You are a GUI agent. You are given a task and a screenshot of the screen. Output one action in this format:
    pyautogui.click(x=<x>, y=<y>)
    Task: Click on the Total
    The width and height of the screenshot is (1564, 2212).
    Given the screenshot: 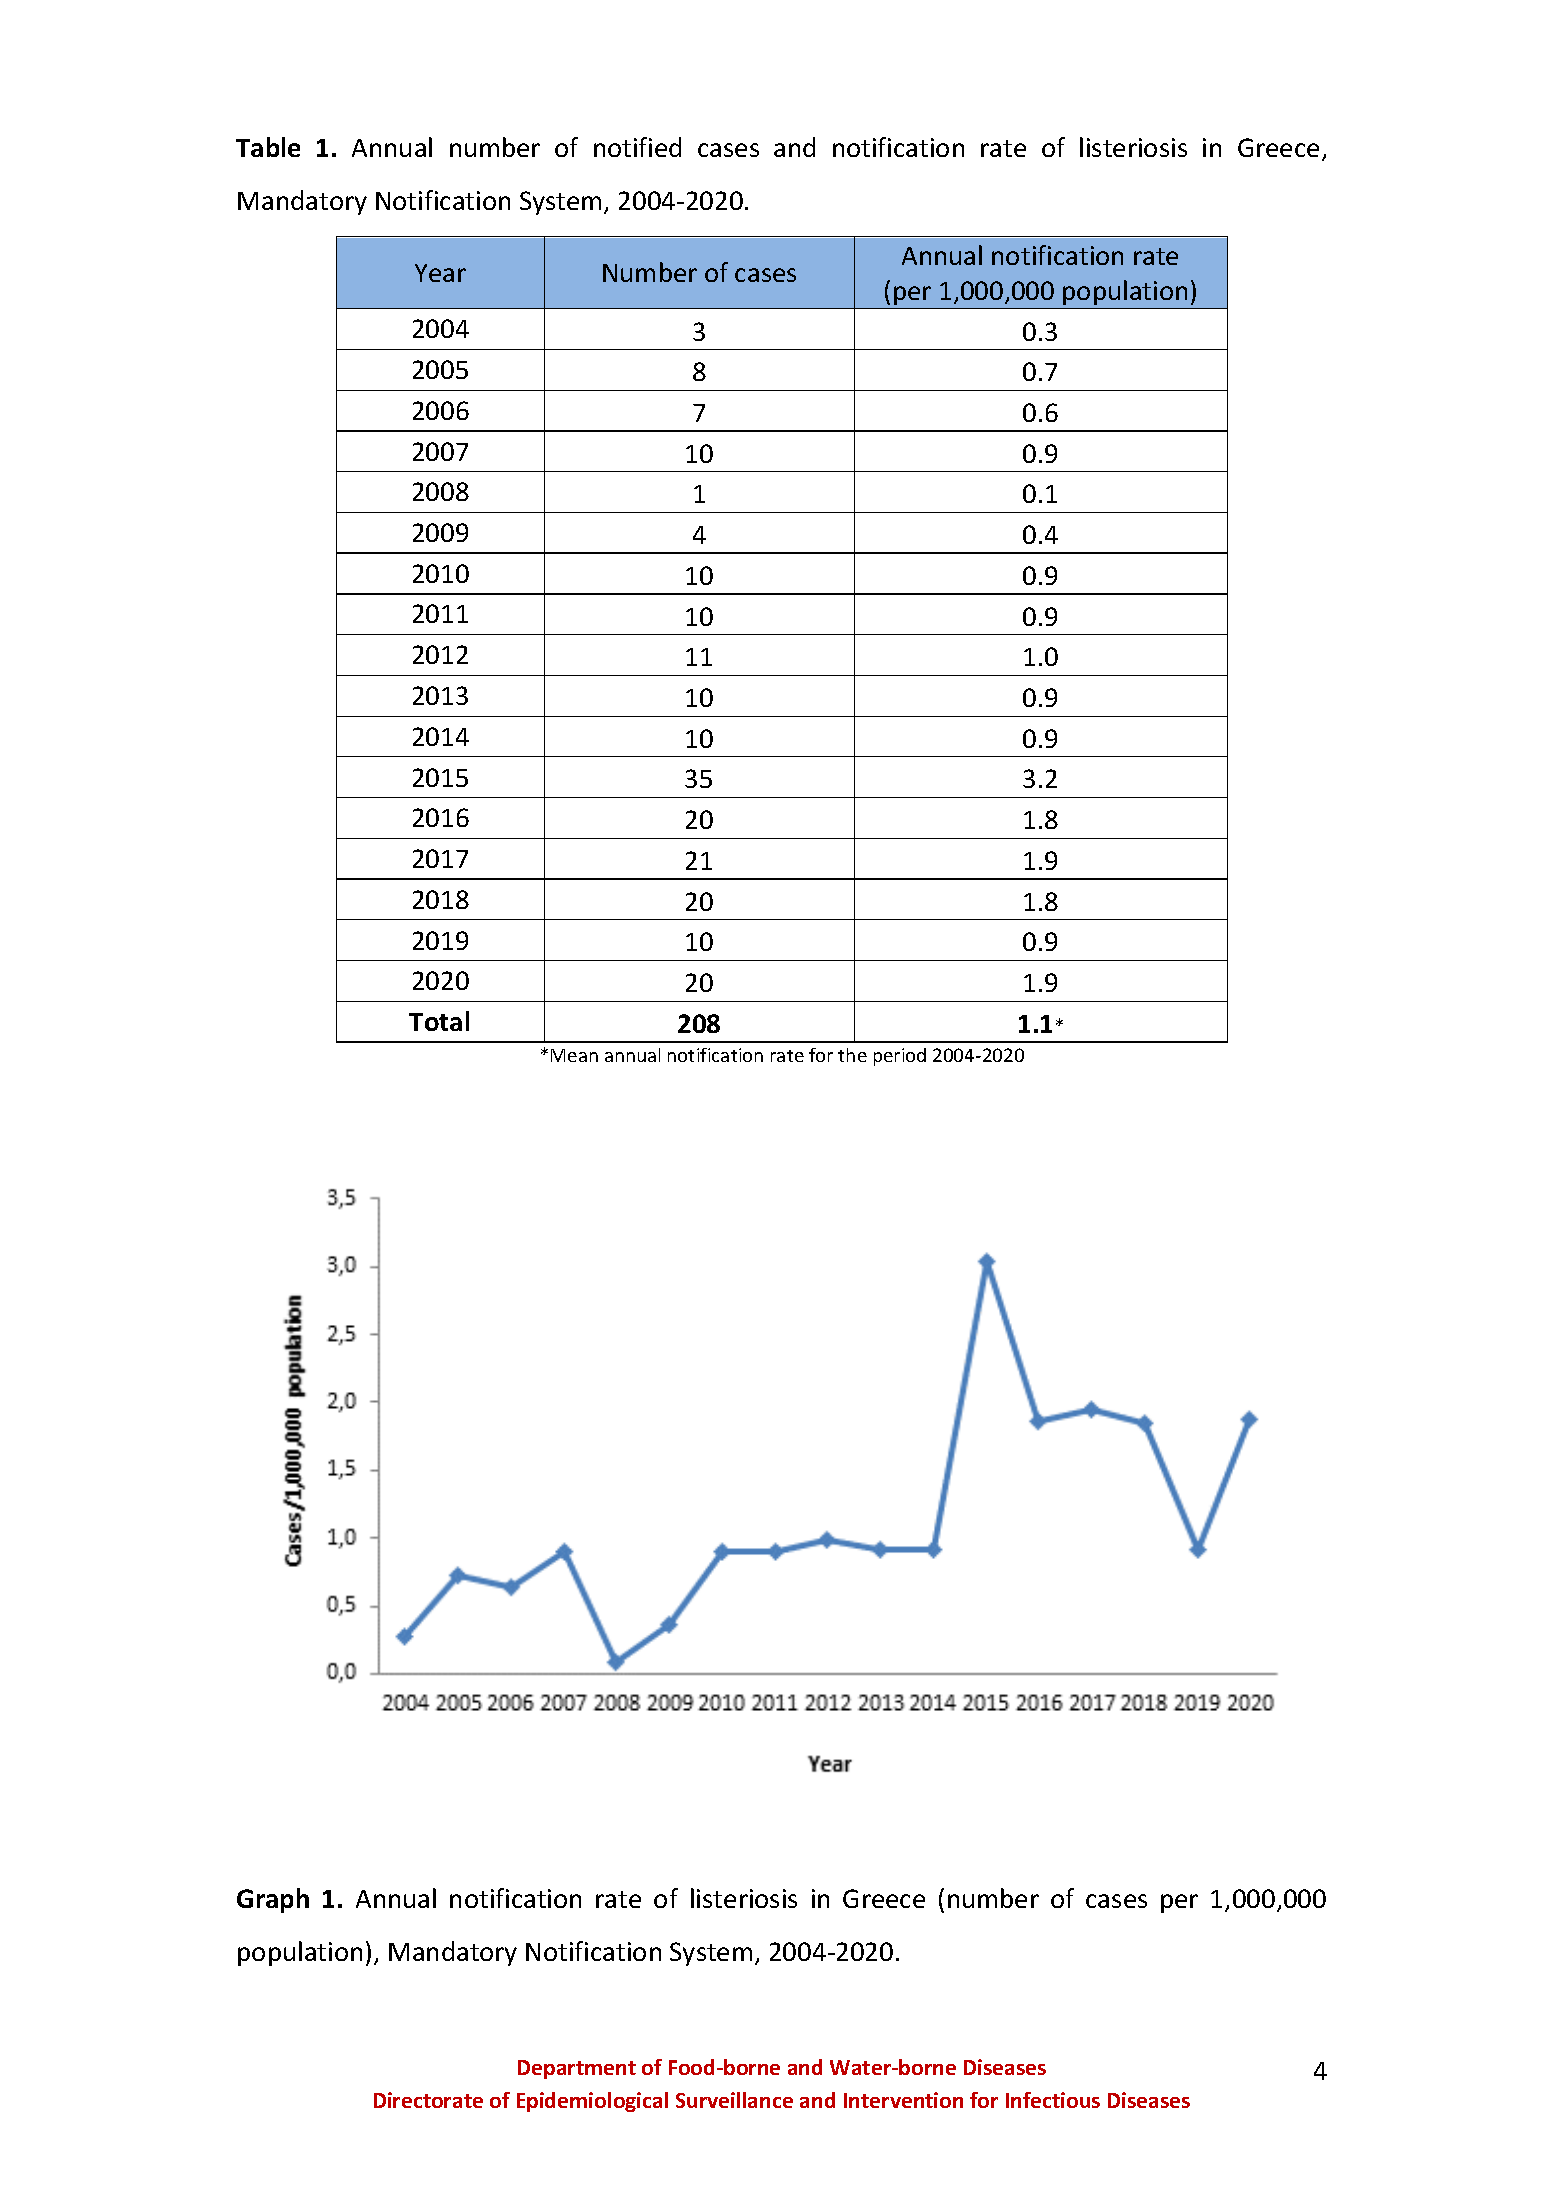 What is the action you would take?
    pyautogui.click(x=439, y=1021)
